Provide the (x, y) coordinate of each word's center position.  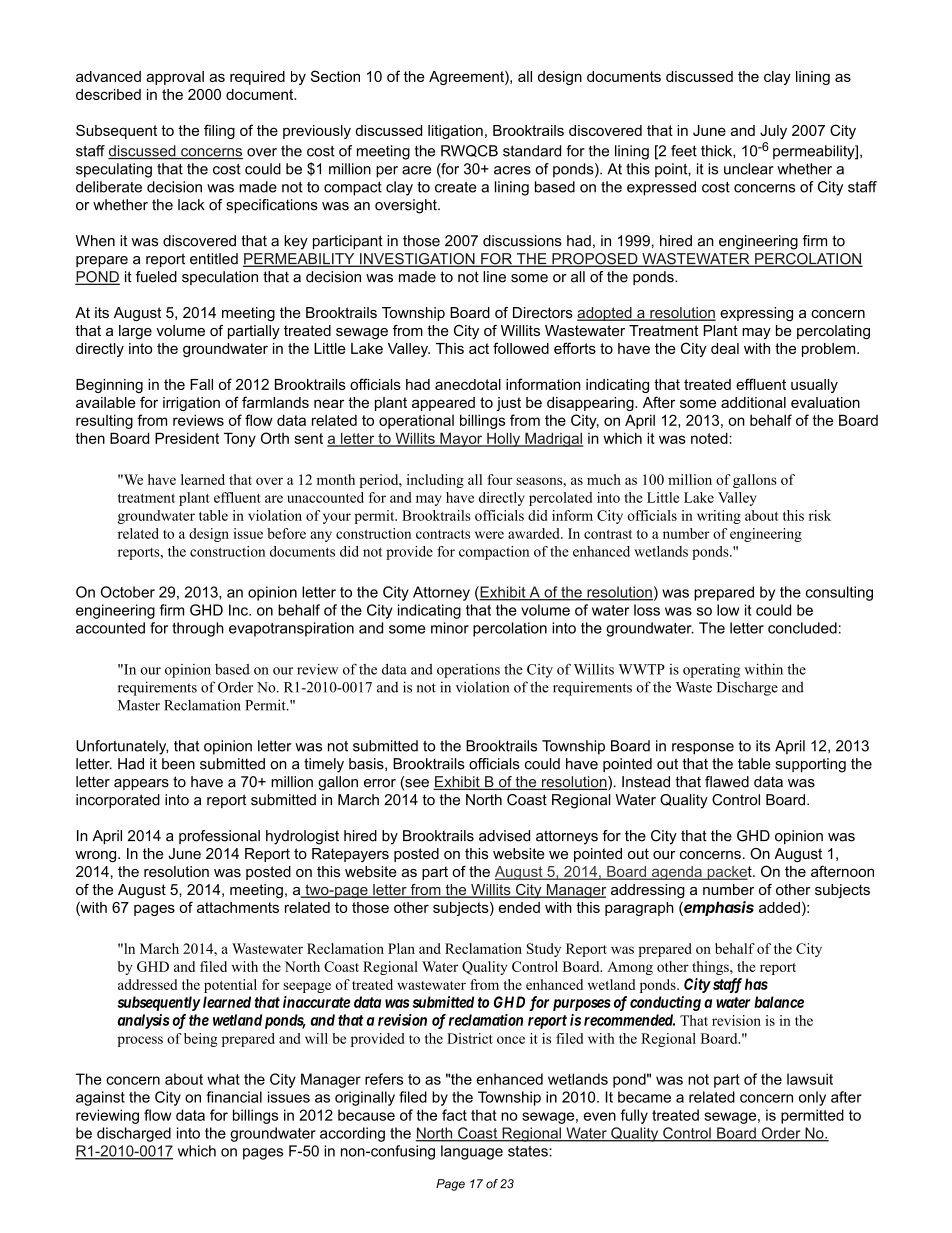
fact (454, 1115)
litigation (455, 132)
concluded (802, 628)
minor (450, 628)
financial (234, 1097)
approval (175, 78)
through (198, 629)
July (773, 132)
